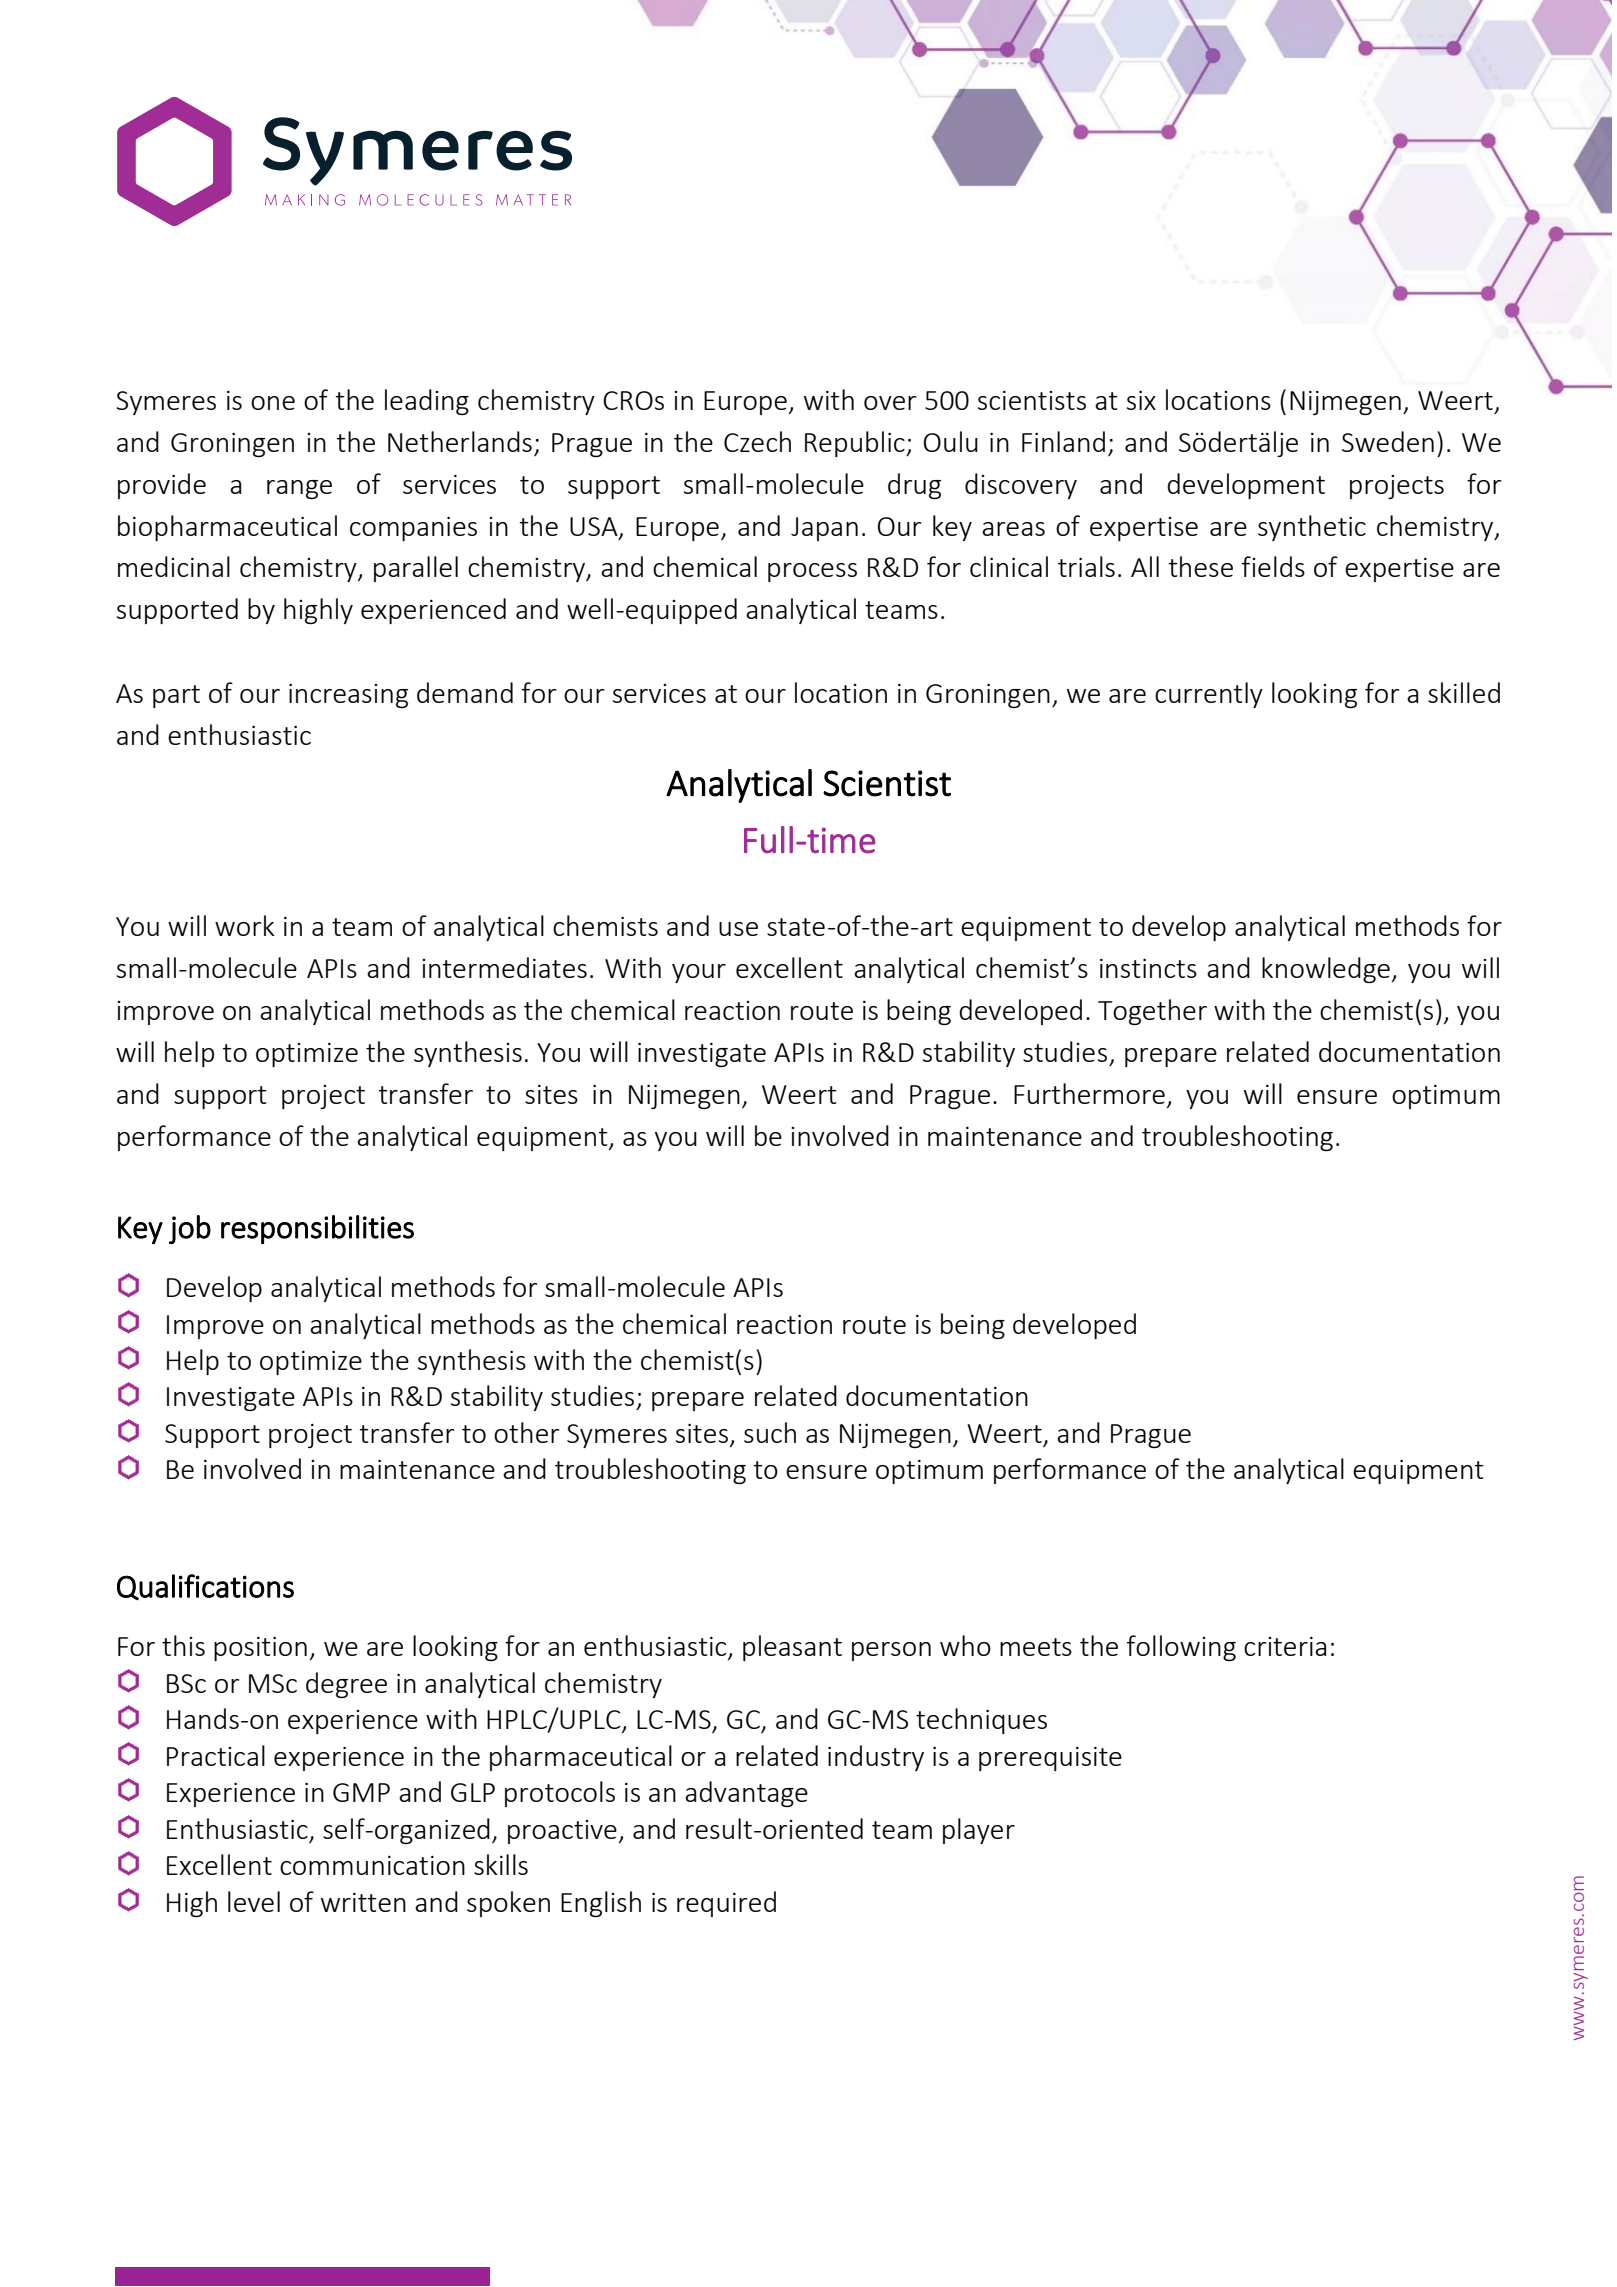 This screenshot has width=1617, height=2287. Describe the element at coordinates (1285, 1646) in the screenshot. I see `criteria` at that location.
